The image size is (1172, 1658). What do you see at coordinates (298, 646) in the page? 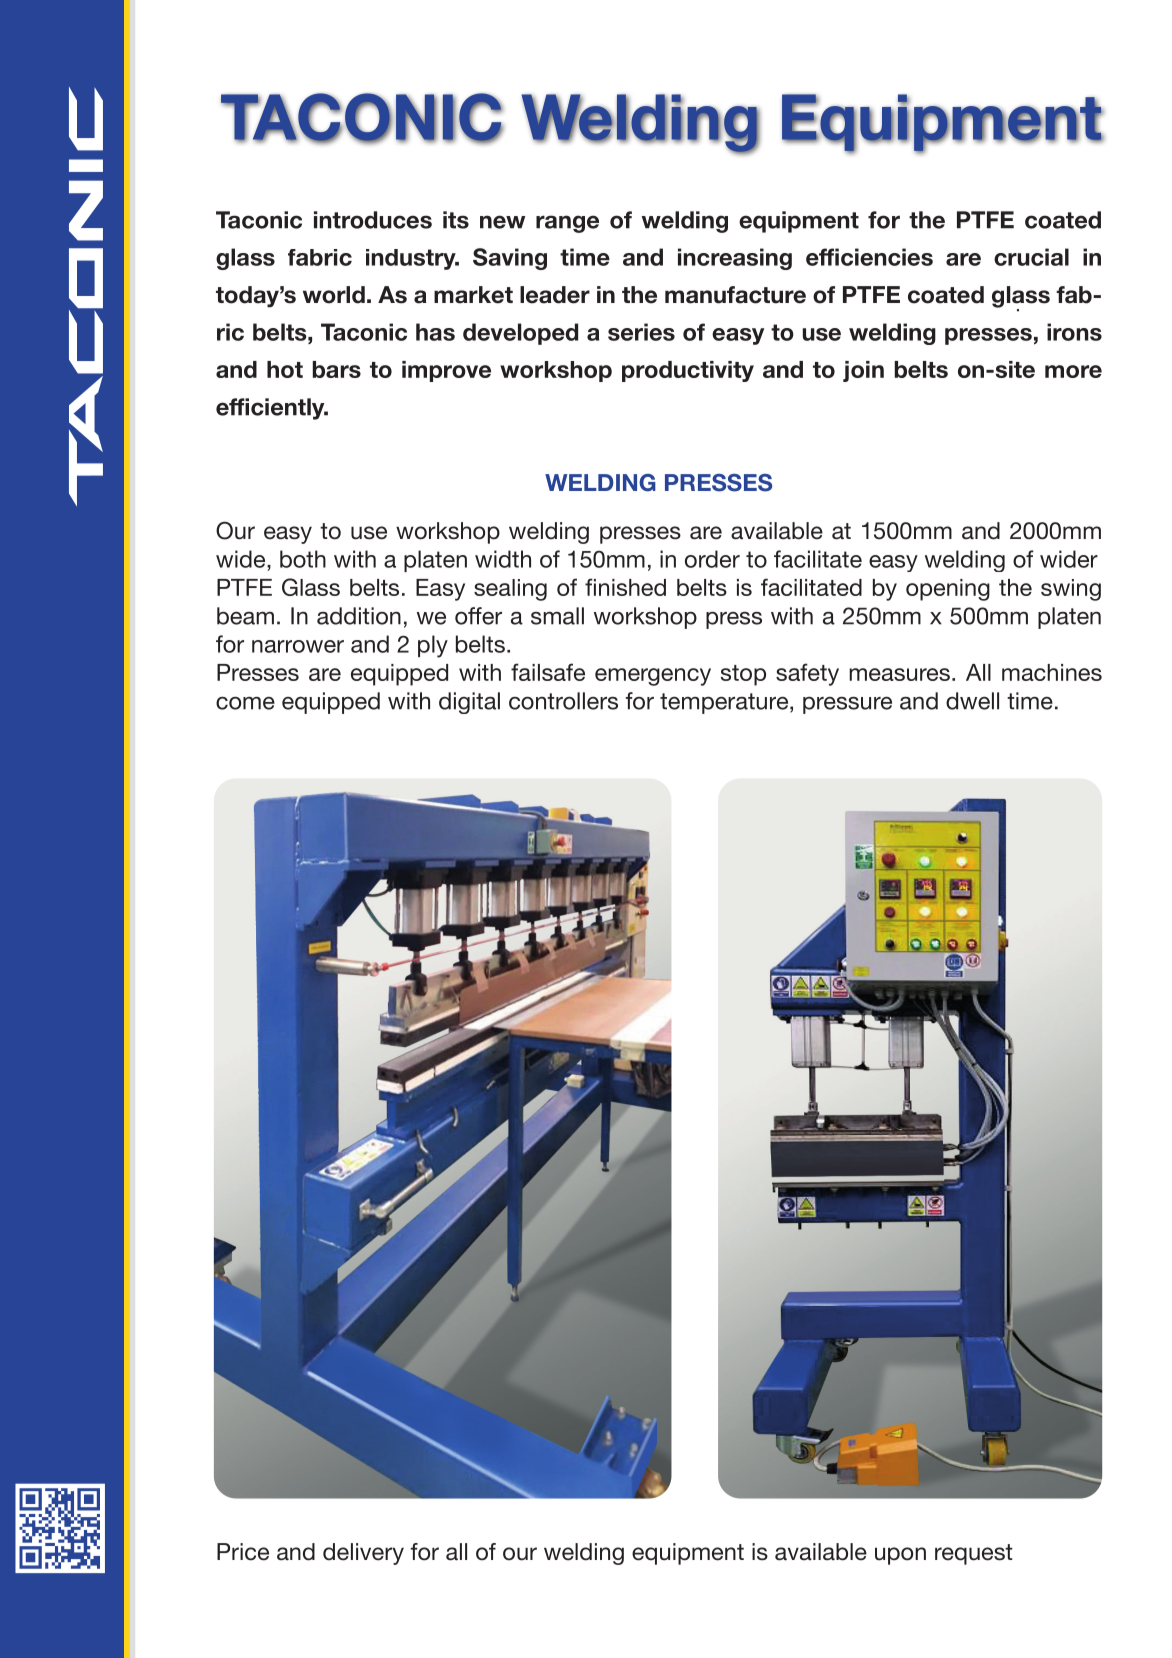
I see `narrower` at bounding box center [298, 646].
